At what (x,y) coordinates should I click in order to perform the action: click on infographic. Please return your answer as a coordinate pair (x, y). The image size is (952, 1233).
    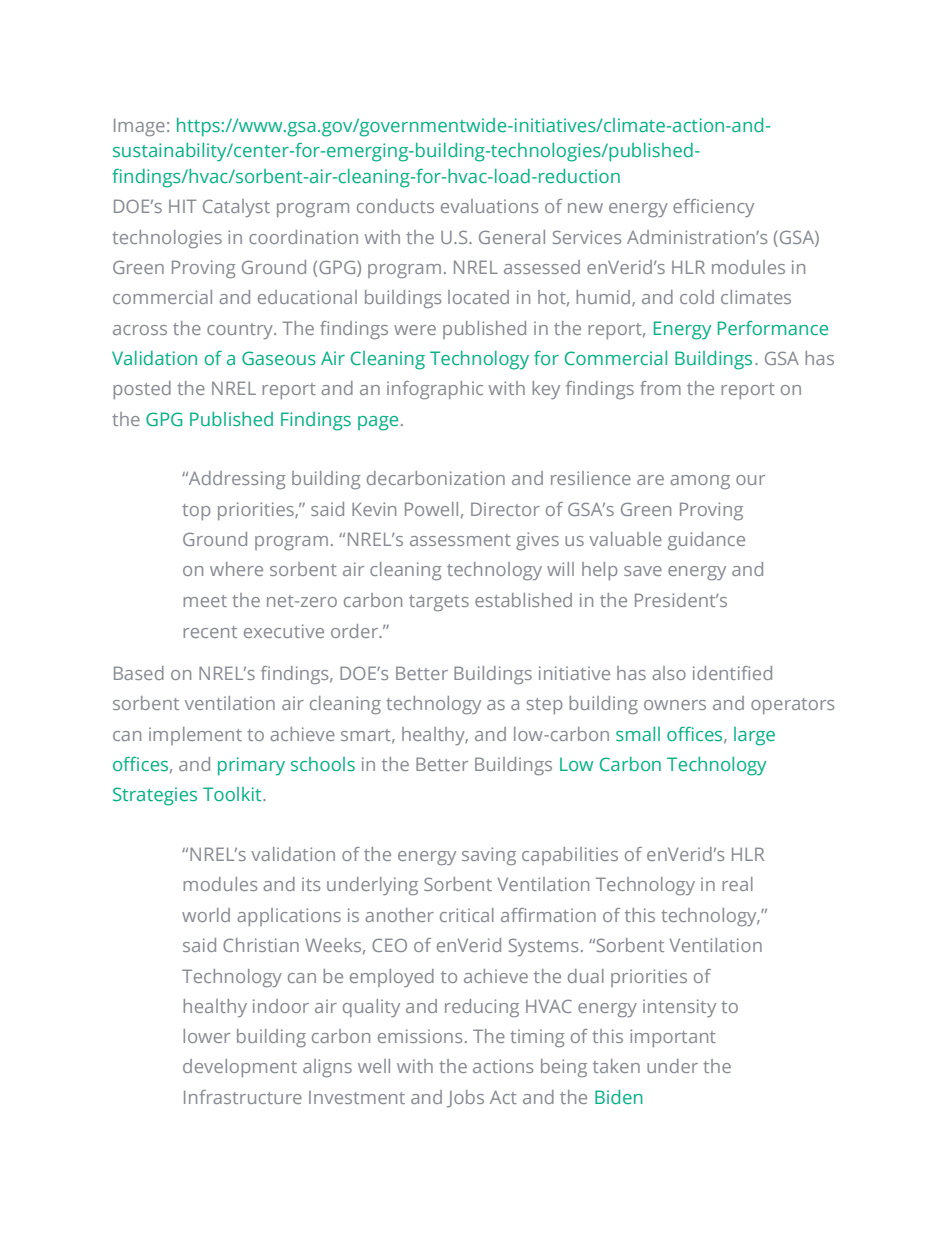
    Looking at the image, I should click on (435, 390).
